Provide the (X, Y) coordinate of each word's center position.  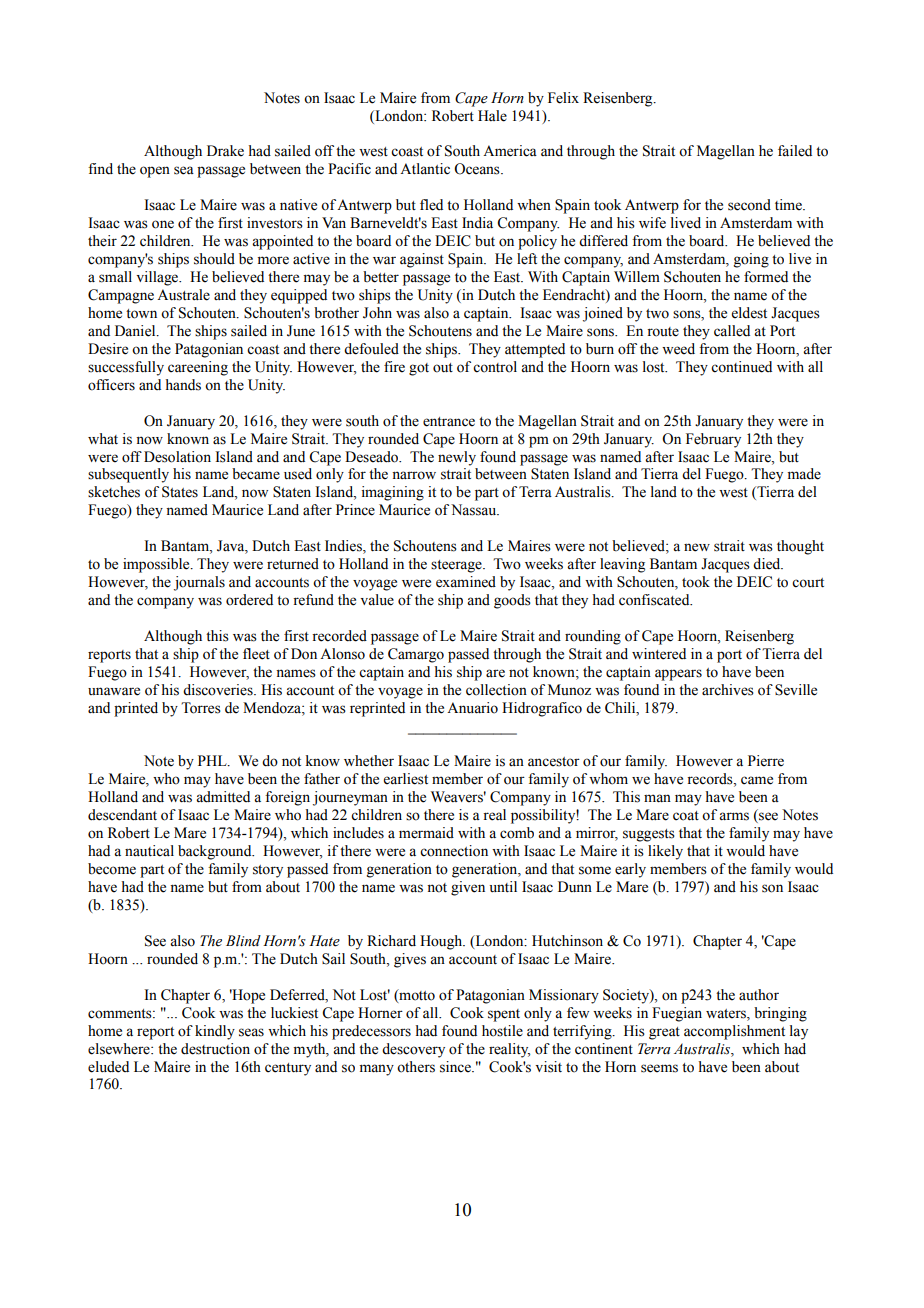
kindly (215, 1032)
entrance (449, 422)
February (713, 440)
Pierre (766, 761)
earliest (406, 779)
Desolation (177, 457)
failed (795, 151)
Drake (225, 151)
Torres (201, 708)
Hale (492, 116)
